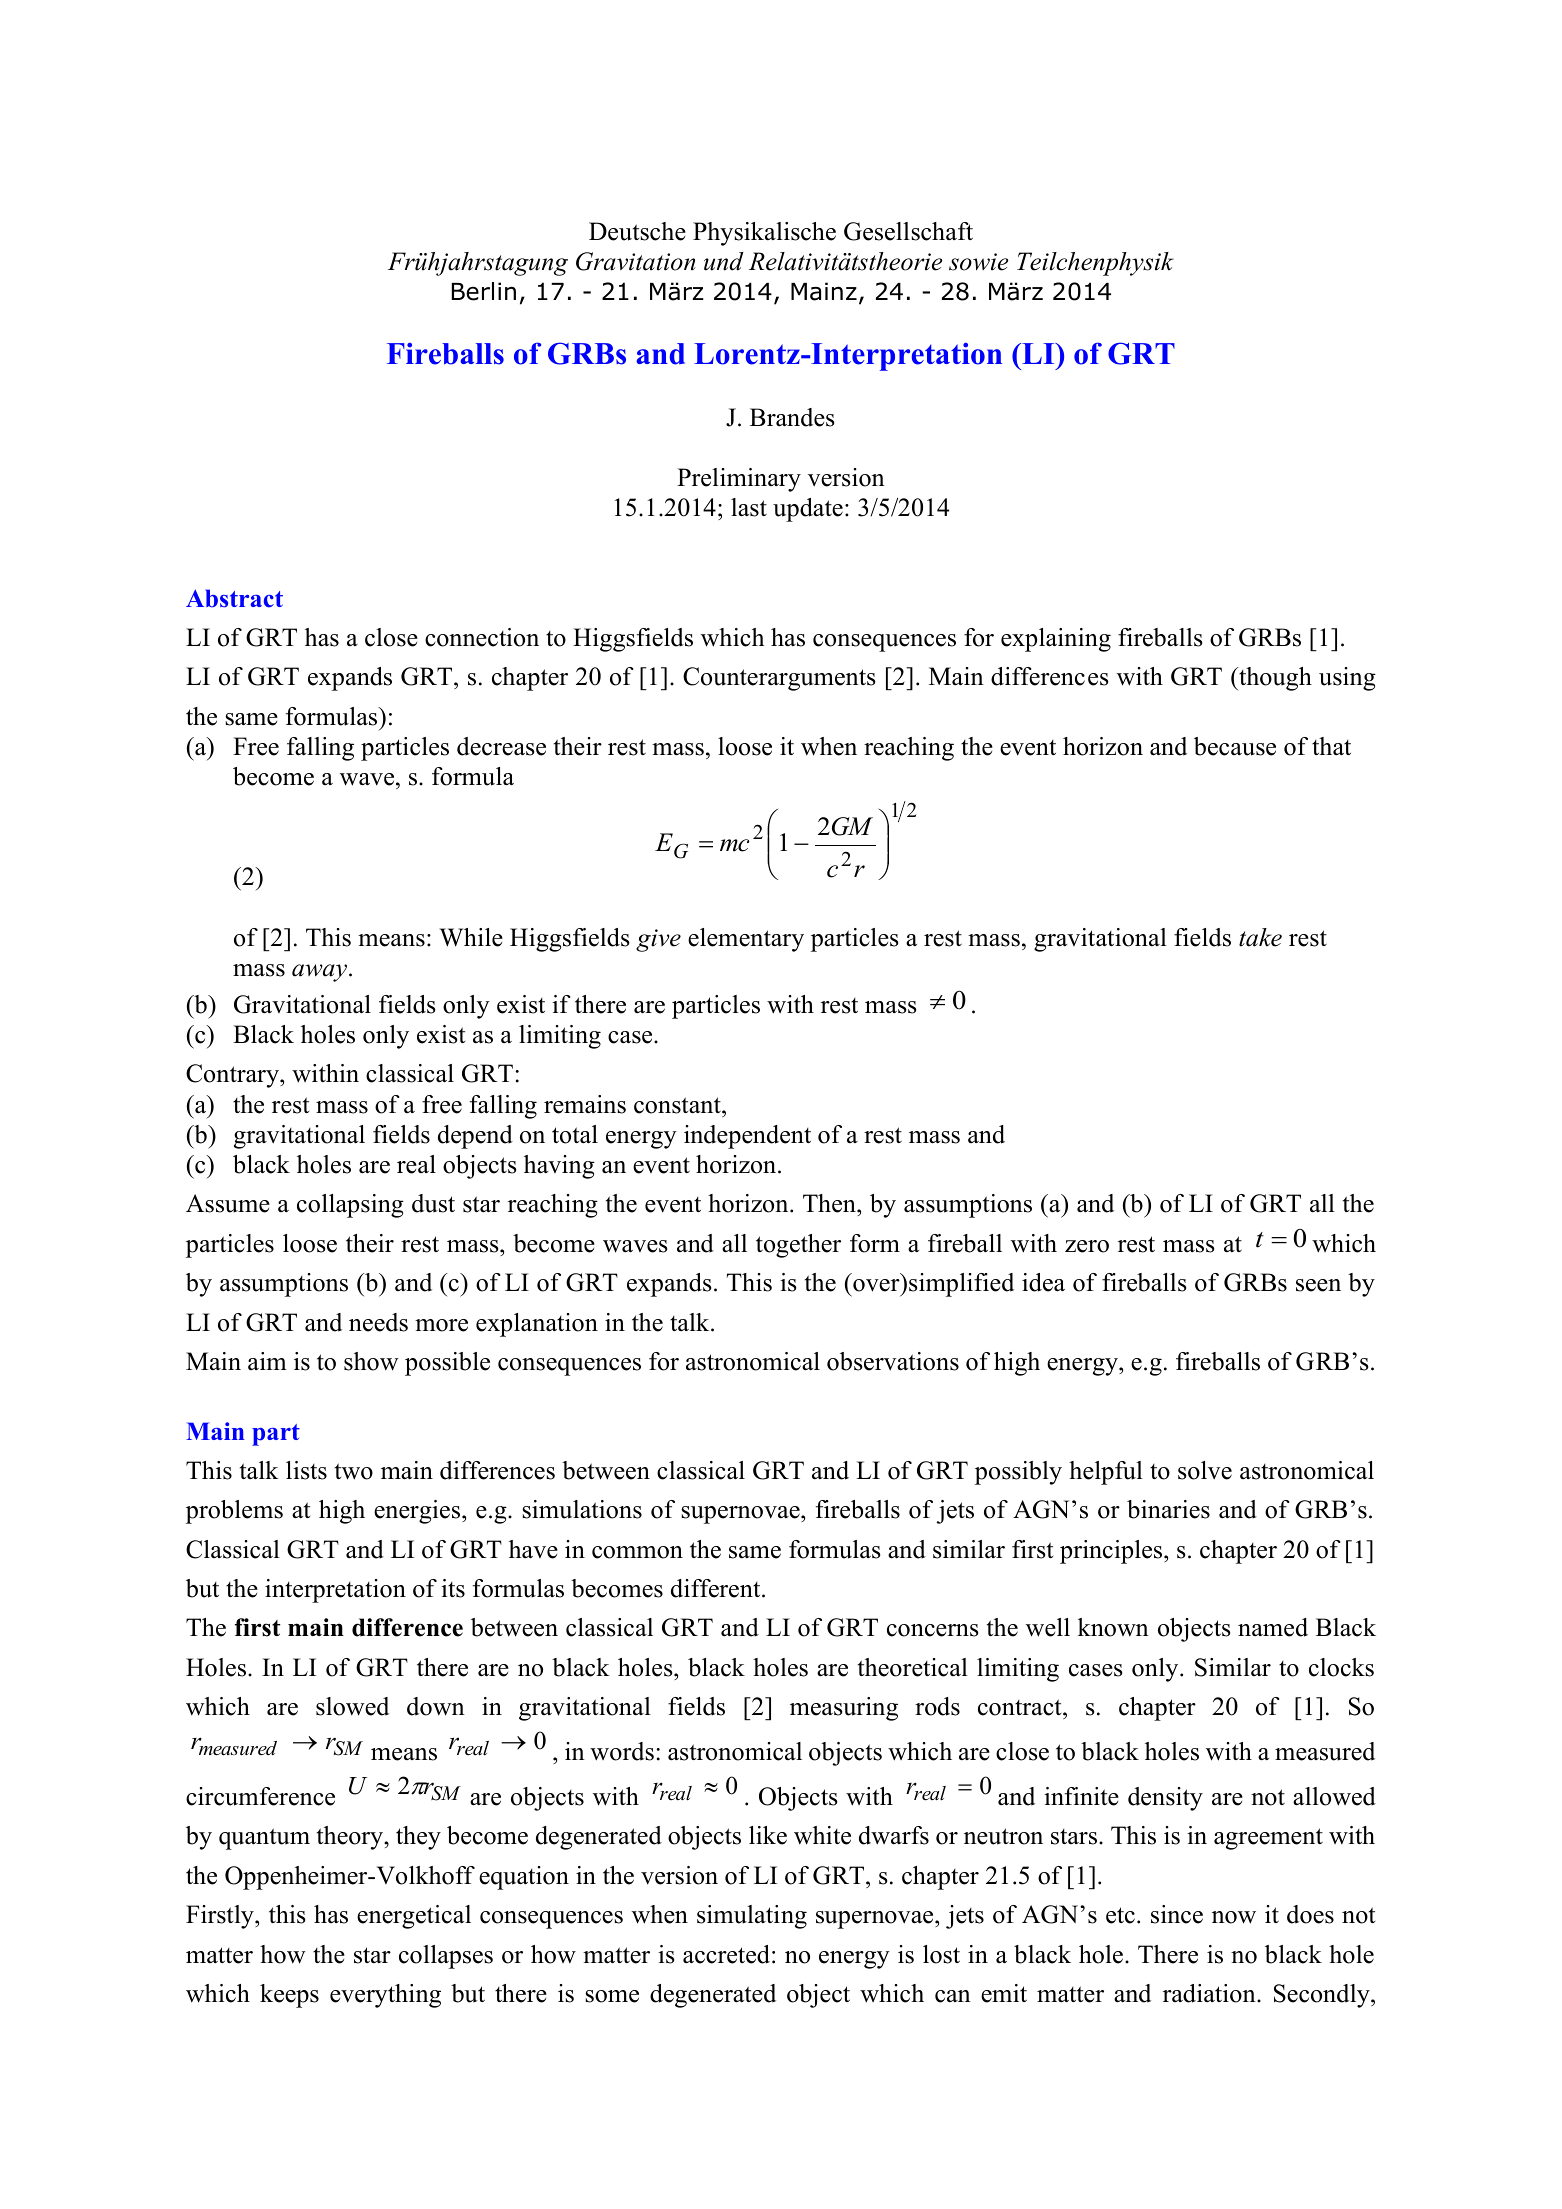 This screenshot has width=1562, height=2209. I want to click on binaries, so click(1168, 1509).
